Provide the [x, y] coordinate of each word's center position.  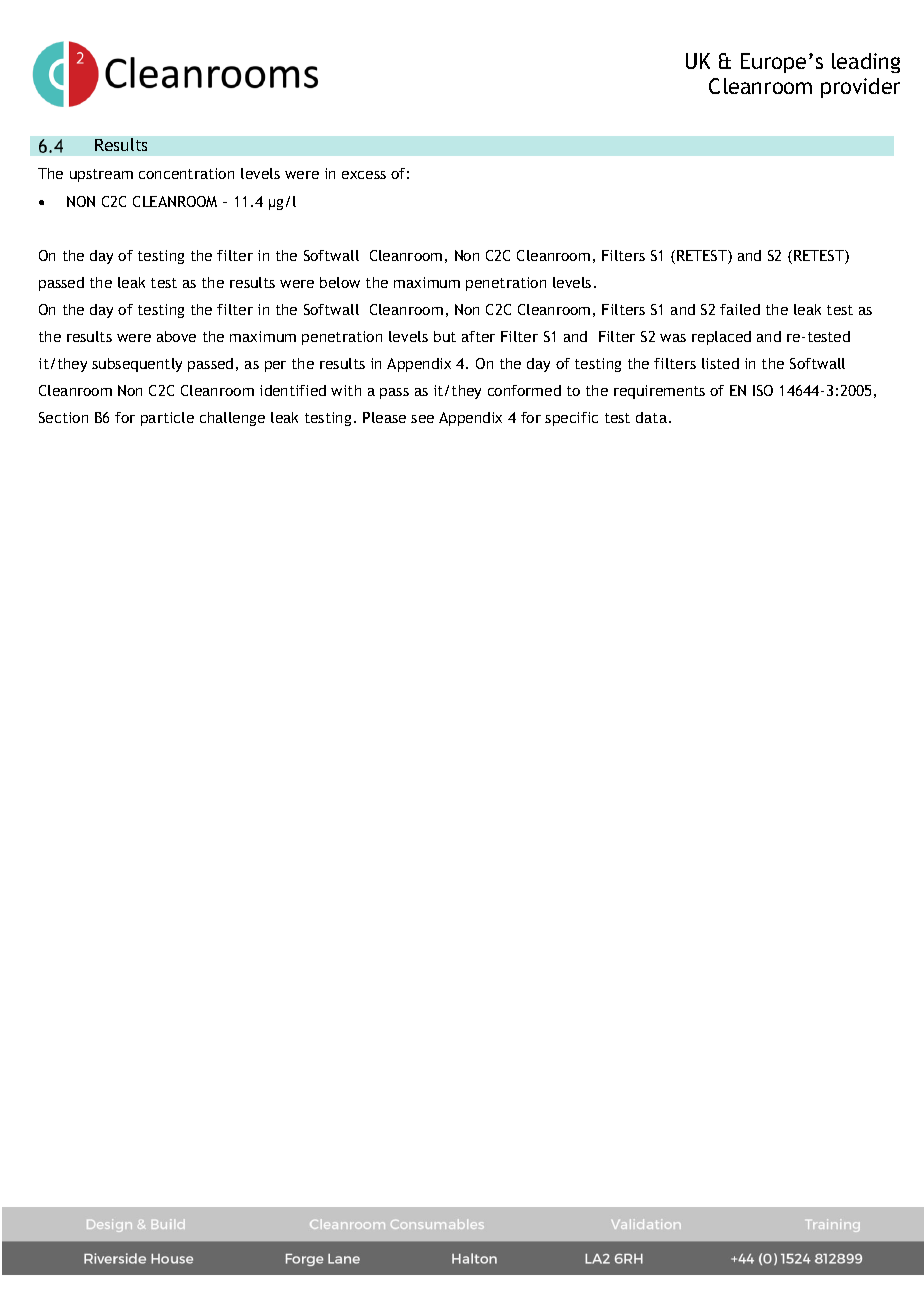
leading [866, 63]
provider [860, 88]
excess [364, 175]
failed [740, 309]
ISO [763, 390]
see [422, 419]
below [340, 282]
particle [167, 419]
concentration [186, 173]
